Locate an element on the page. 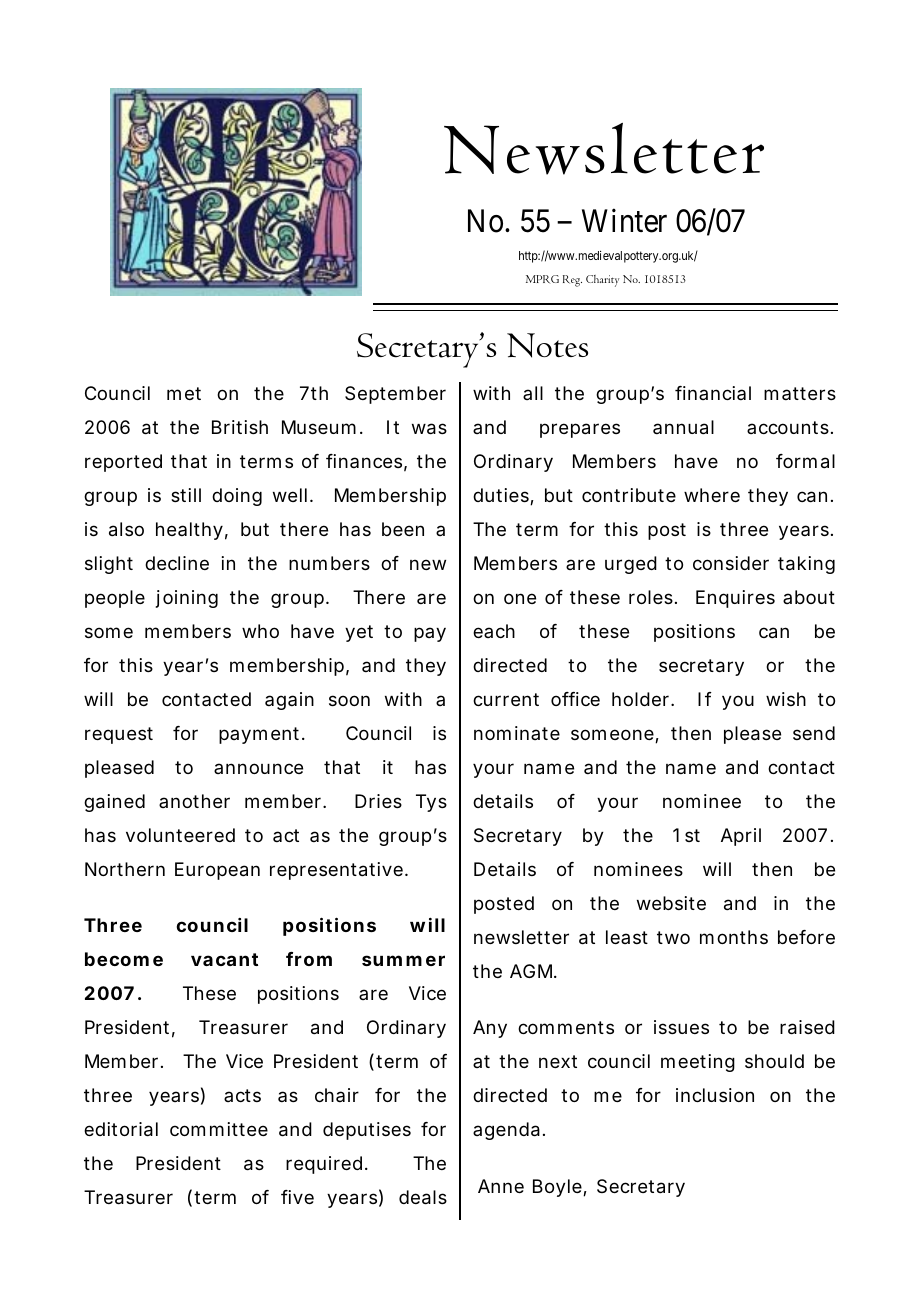 The height and width of the page is (1308, 924). Anne is located at coordinates (501, 1186).
